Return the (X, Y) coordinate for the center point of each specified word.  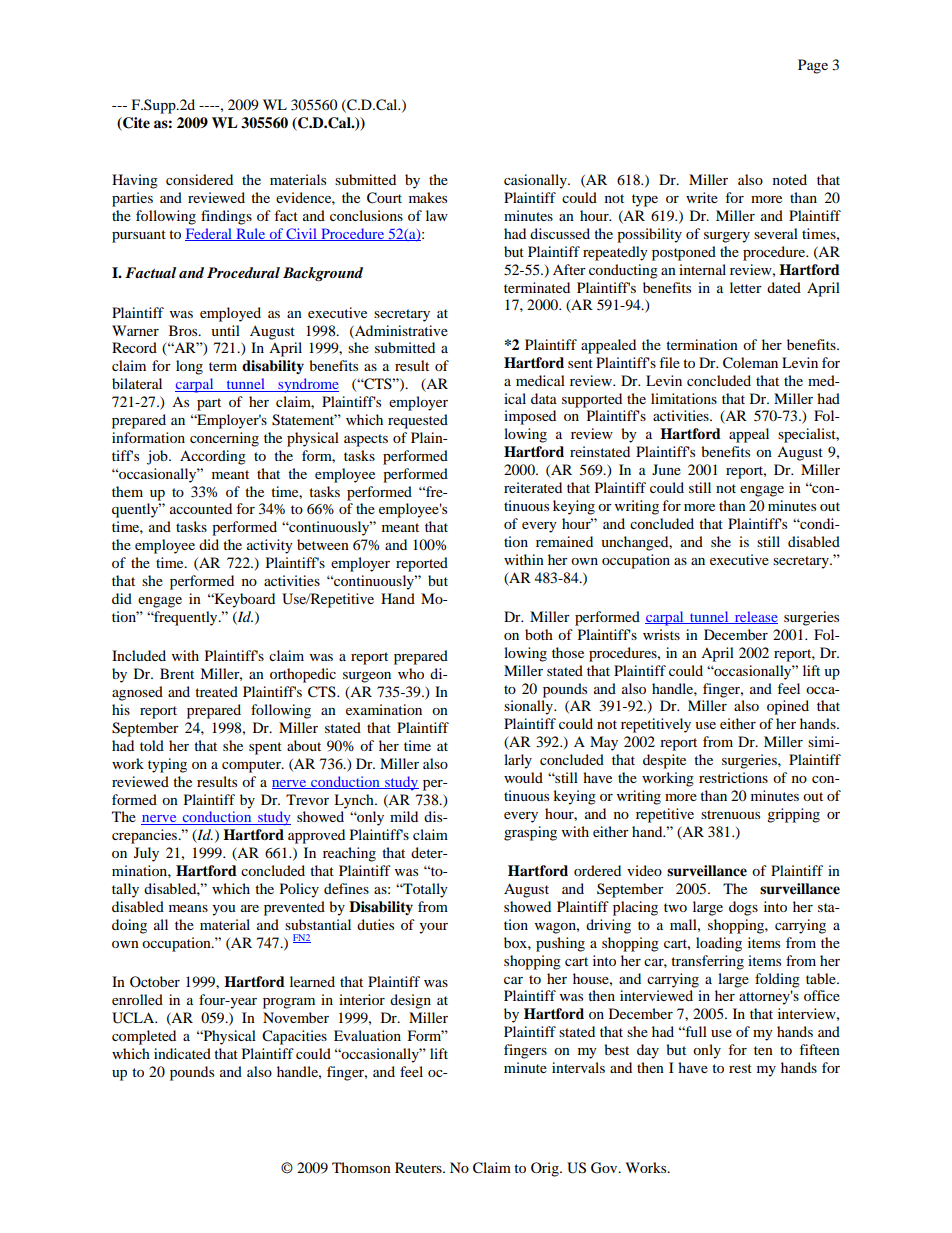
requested (418, 421)
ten (763, 1050)
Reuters (419, 1167)
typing (167, 765)
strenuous (730, 814)
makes (428, 197)
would (523, 777)
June (666, 469)
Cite (135, 124)
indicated (182, 1053)
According (213, 457)
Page (813, 66)
